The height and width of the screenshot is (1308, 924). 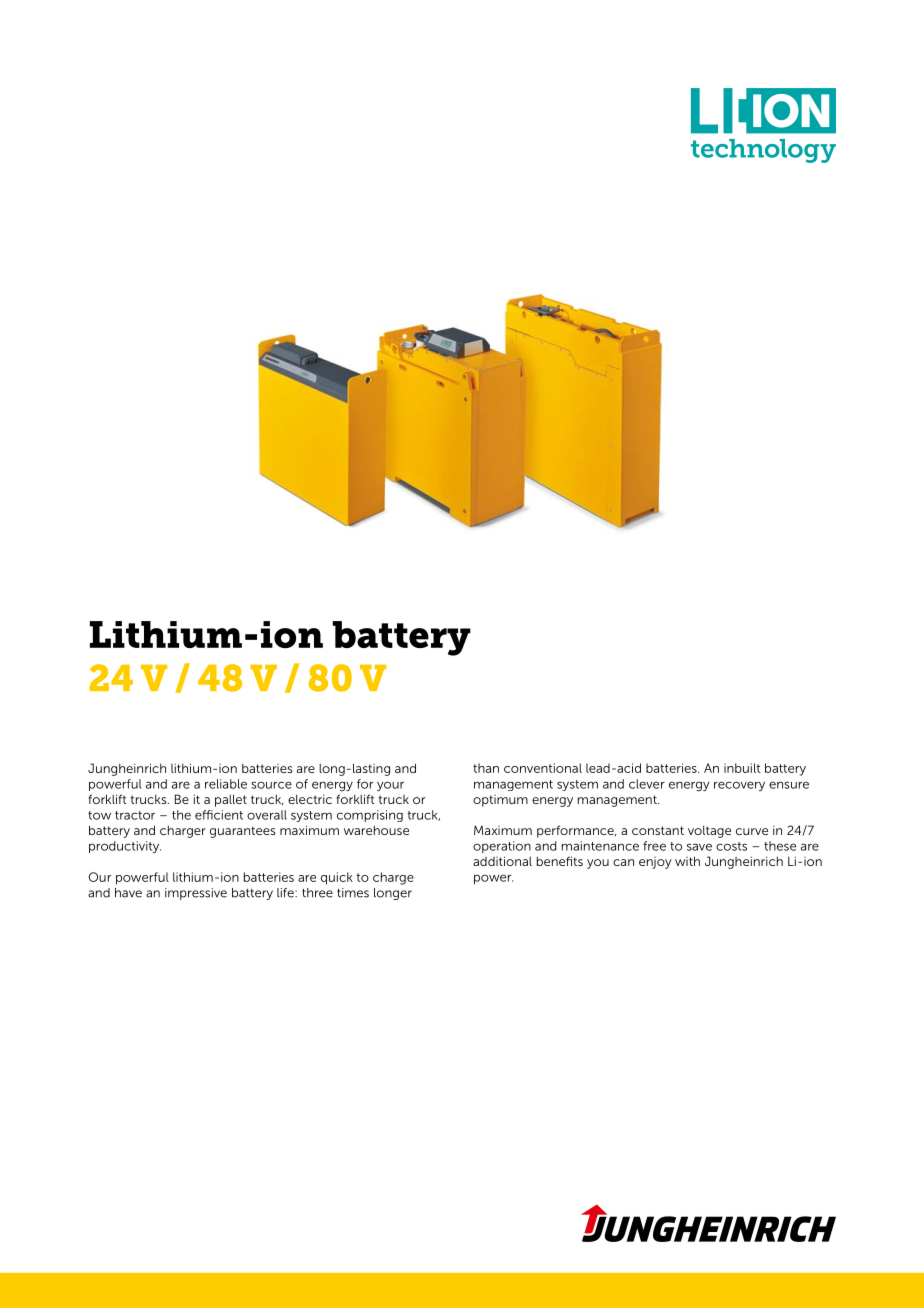 I want to click on reliable, so click(x=226, y=784).
